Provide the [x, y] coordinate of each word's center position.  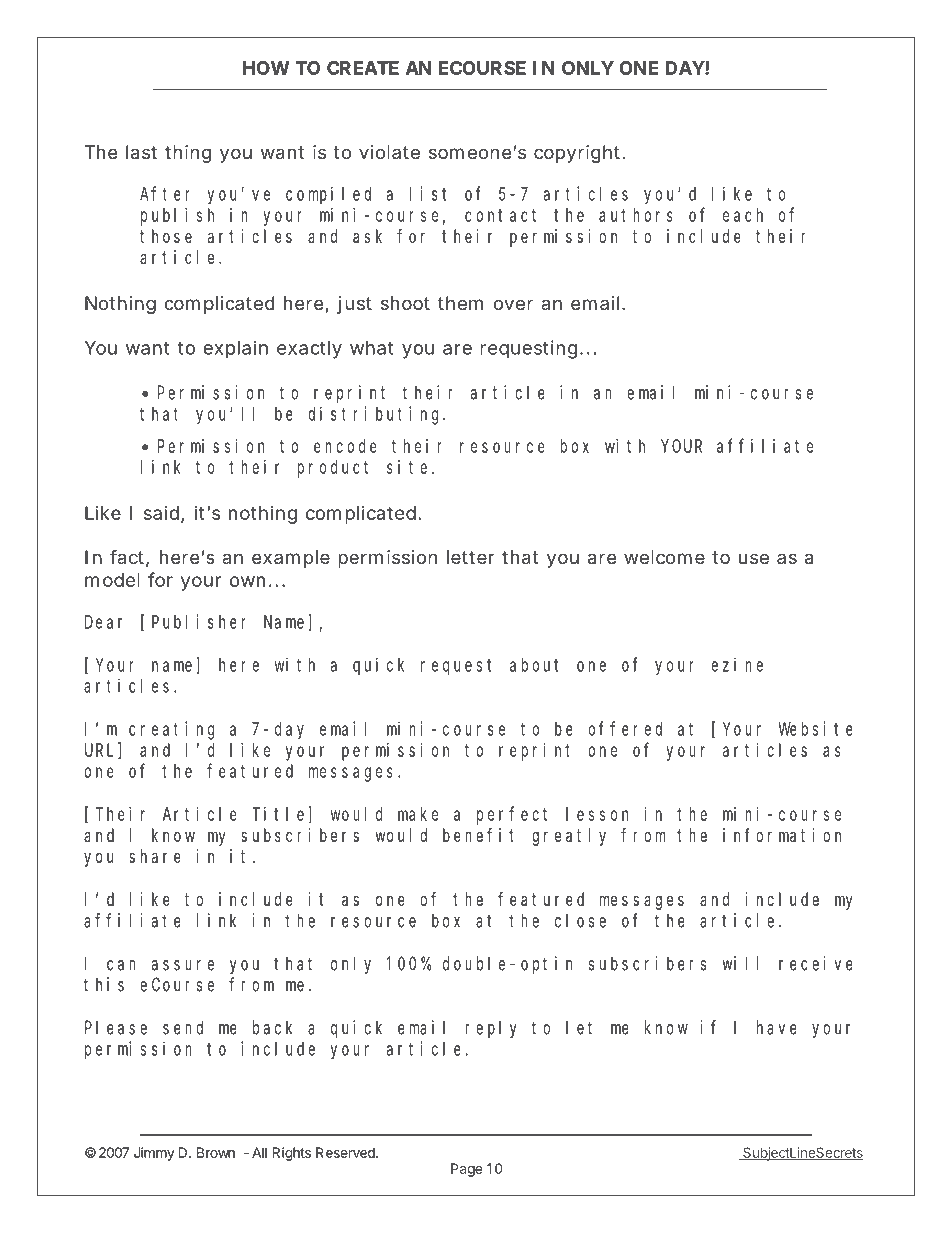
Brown [216, 1152]
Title [280, 815]
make [418, 814]
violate [389, 152]
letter [470, 557]
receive [816, 963]
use [754, 558]
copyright [577, 154]
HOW [266, 68]
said [161, 513]
